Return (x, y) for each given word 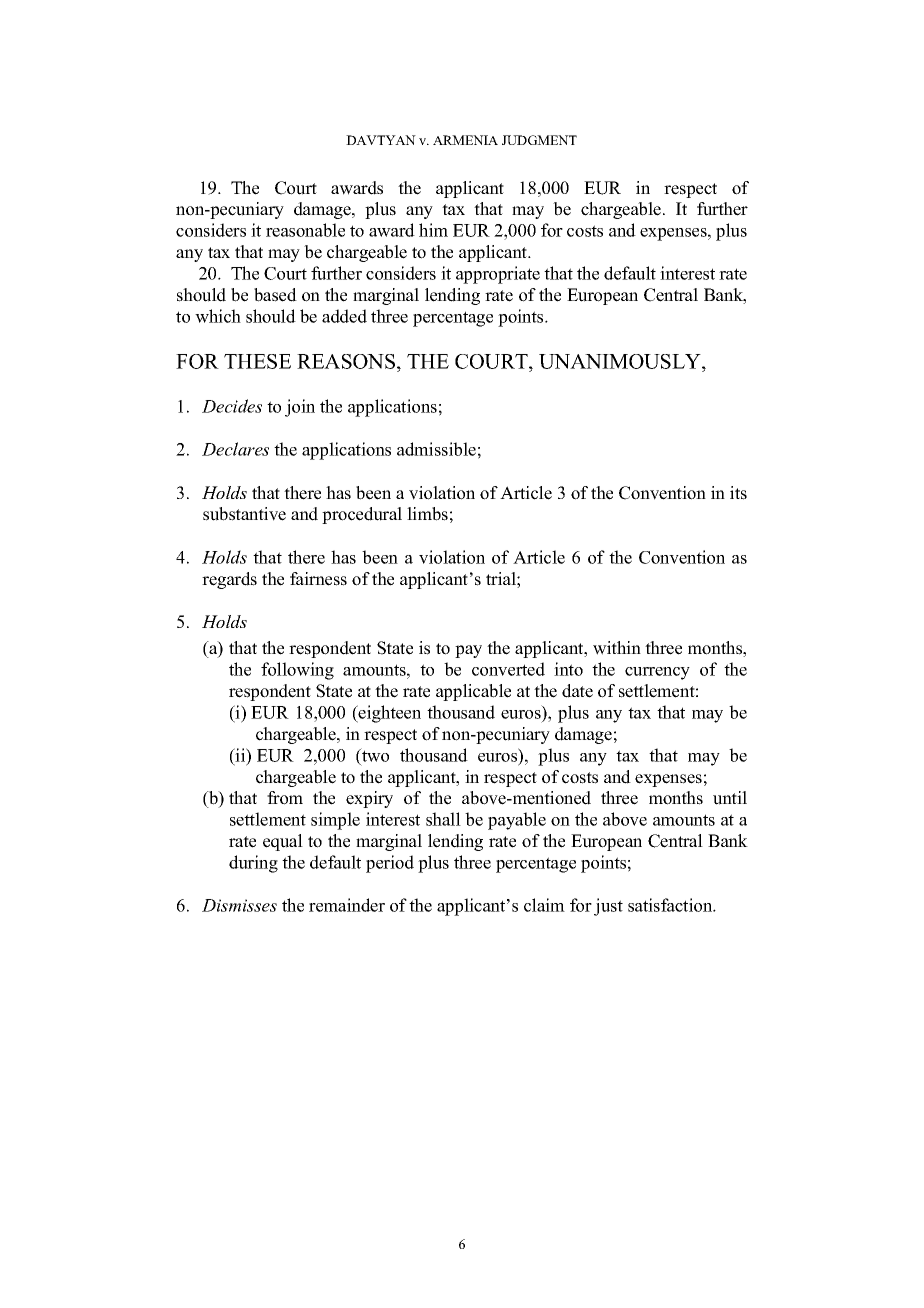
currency (657, 673)
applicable (473, 692)
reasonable (305, 230)
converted (508, 669)
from (285, 798)
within (617, 648)
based (275, 295)
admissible (436, 449)
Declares (235, 449)
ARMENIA (465, 140)
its (738, 493)
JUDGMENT (539, 140)
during (253, 864)
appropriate (498, 275)
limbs (427, 514)
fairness (318, 579)
